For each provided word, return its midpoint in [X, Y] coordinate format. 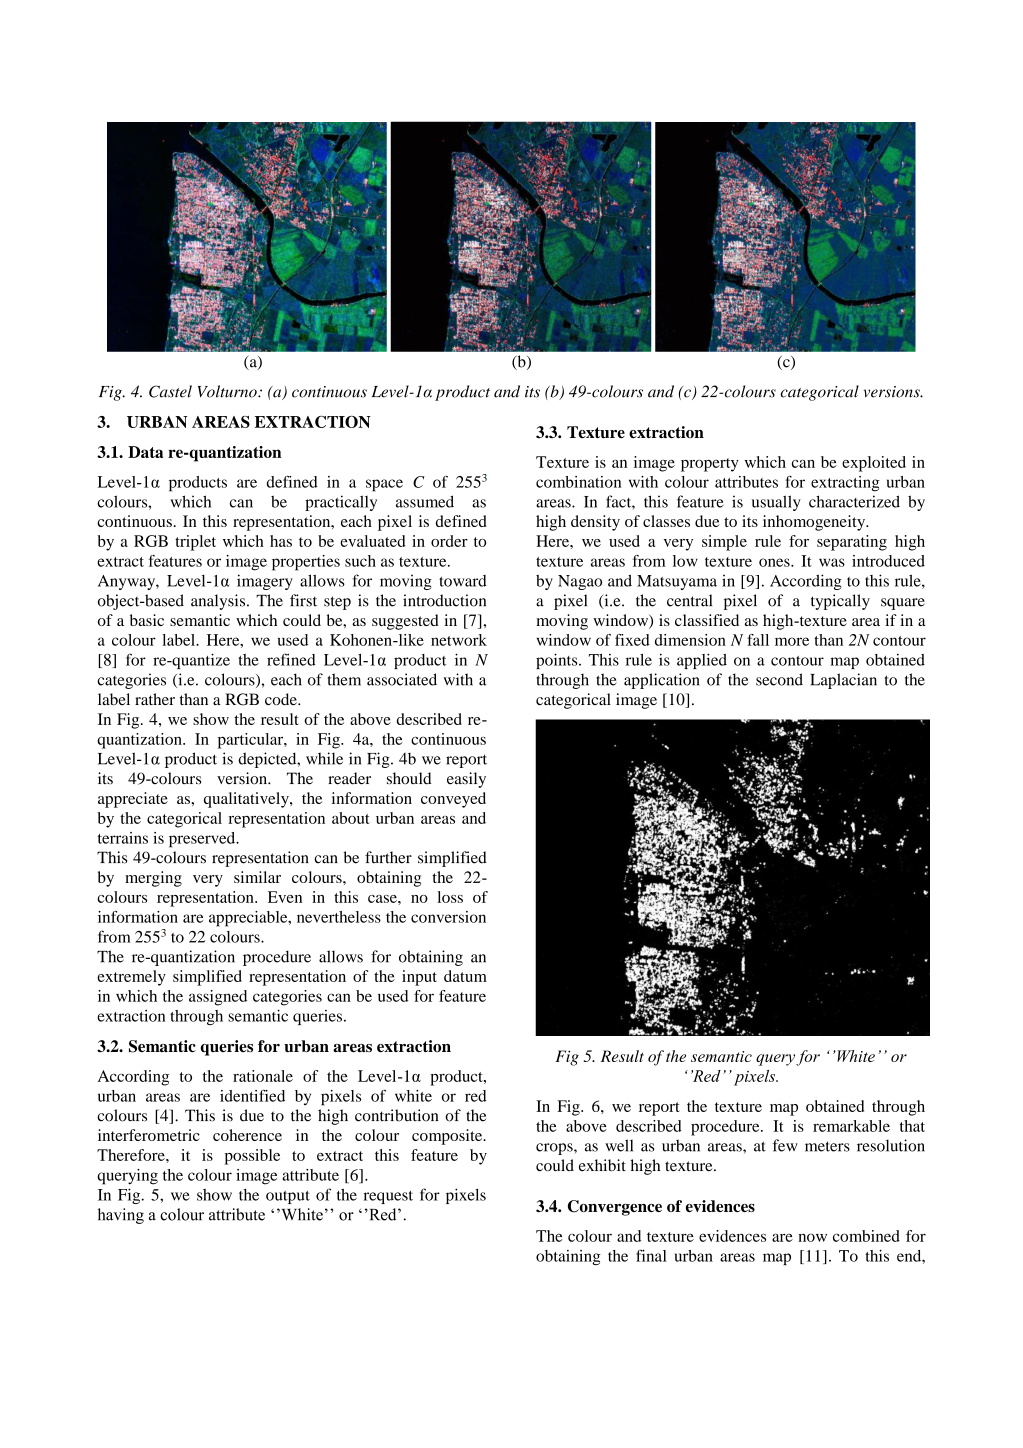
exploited [874, 464]
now [812, 1237]
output [288, 1197]
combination [578, 482]
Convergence [615, 1208]
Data [145, 452]
